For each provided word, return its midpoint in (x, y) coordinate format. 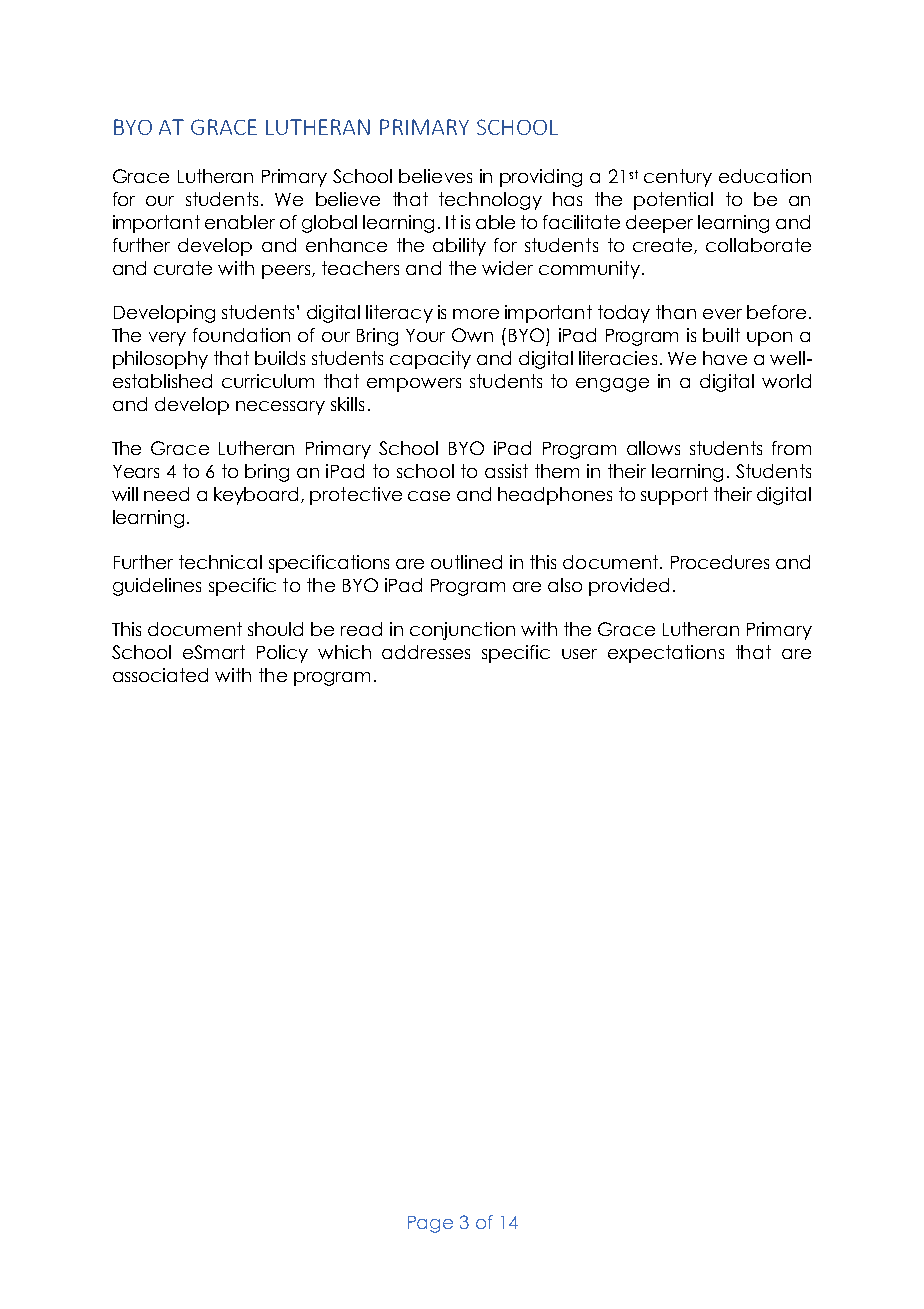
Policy (282, 654)
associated (160, 675)
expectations (666, 654)
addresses (426, 652)
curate (183, 268)
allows (653, 448)
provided (629, 587)
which (344, 652)
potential (673, 201)
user (579, 654)
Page (430, 1224)
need (166, 494)
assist (506, 471)
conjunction (462, 631)
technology (490, 201)
